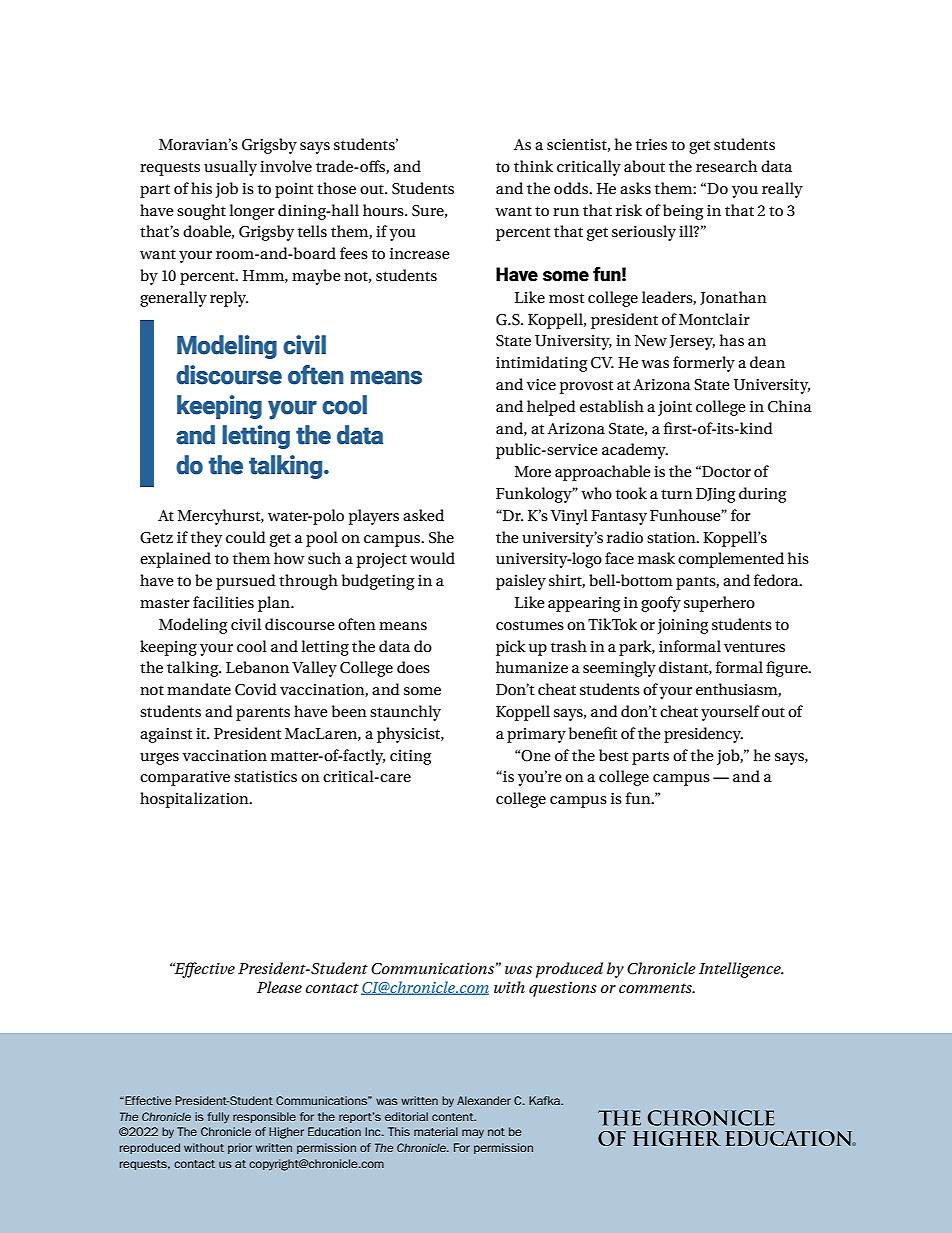  What do you see at coordinates (545, 1100) in the screenshot?
I see `Kafka` at bounding box center [545, 1100].
